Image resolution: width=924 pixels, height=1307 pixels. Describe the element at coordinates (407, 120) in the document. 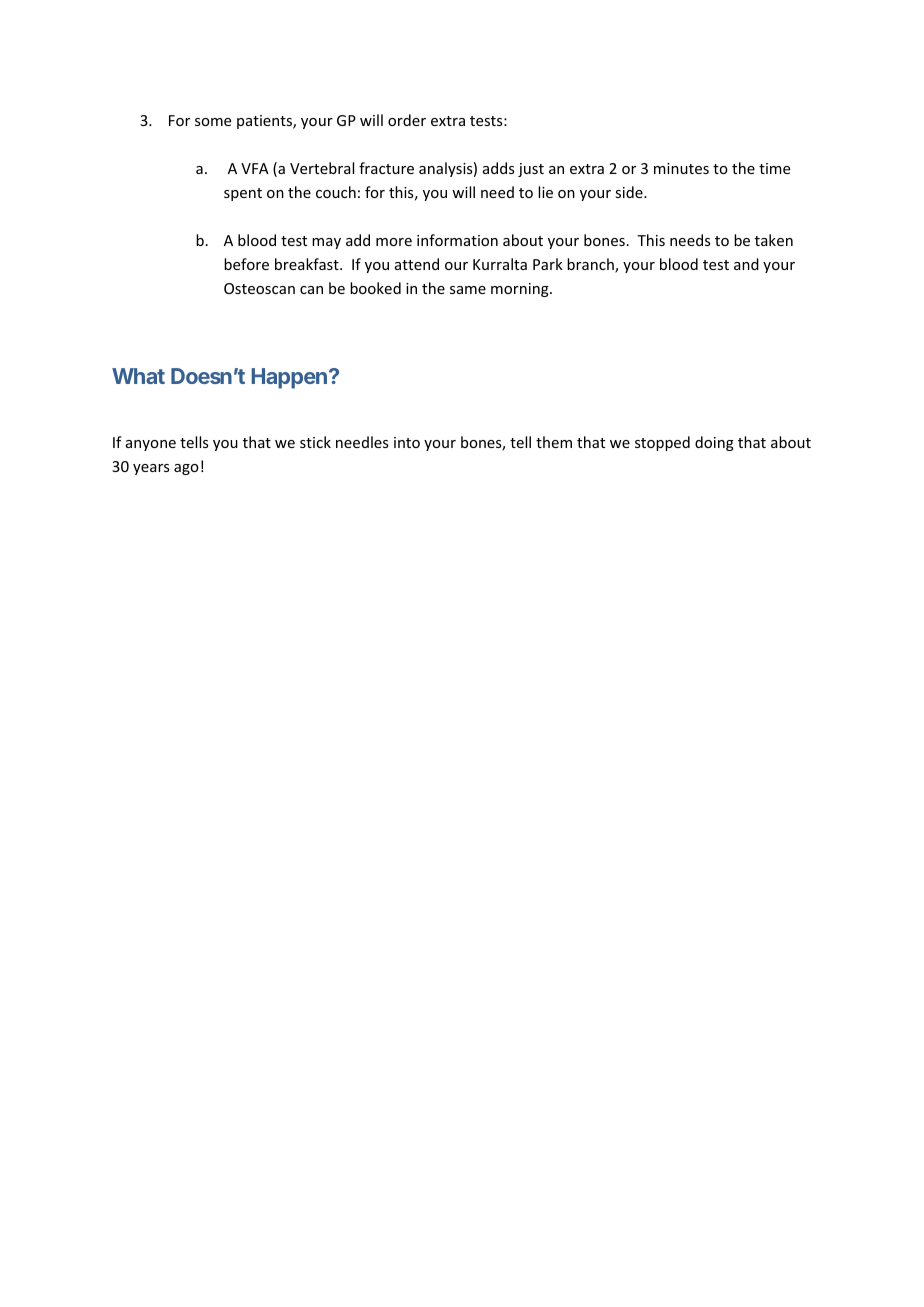

I see `order` at that location.
